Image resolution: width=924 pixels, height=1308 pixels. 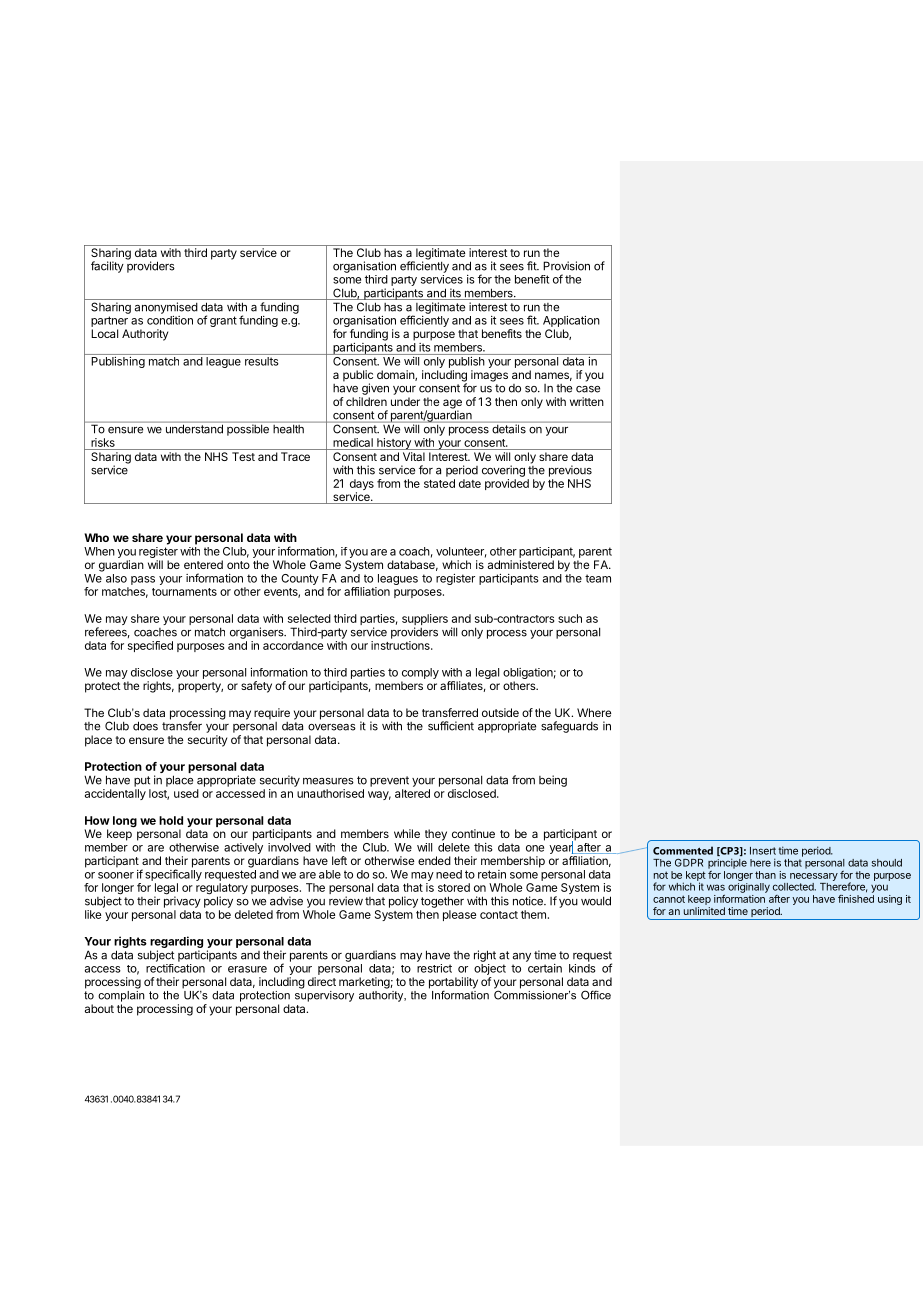 I want to click on condition, so click(x=170, y=320).
